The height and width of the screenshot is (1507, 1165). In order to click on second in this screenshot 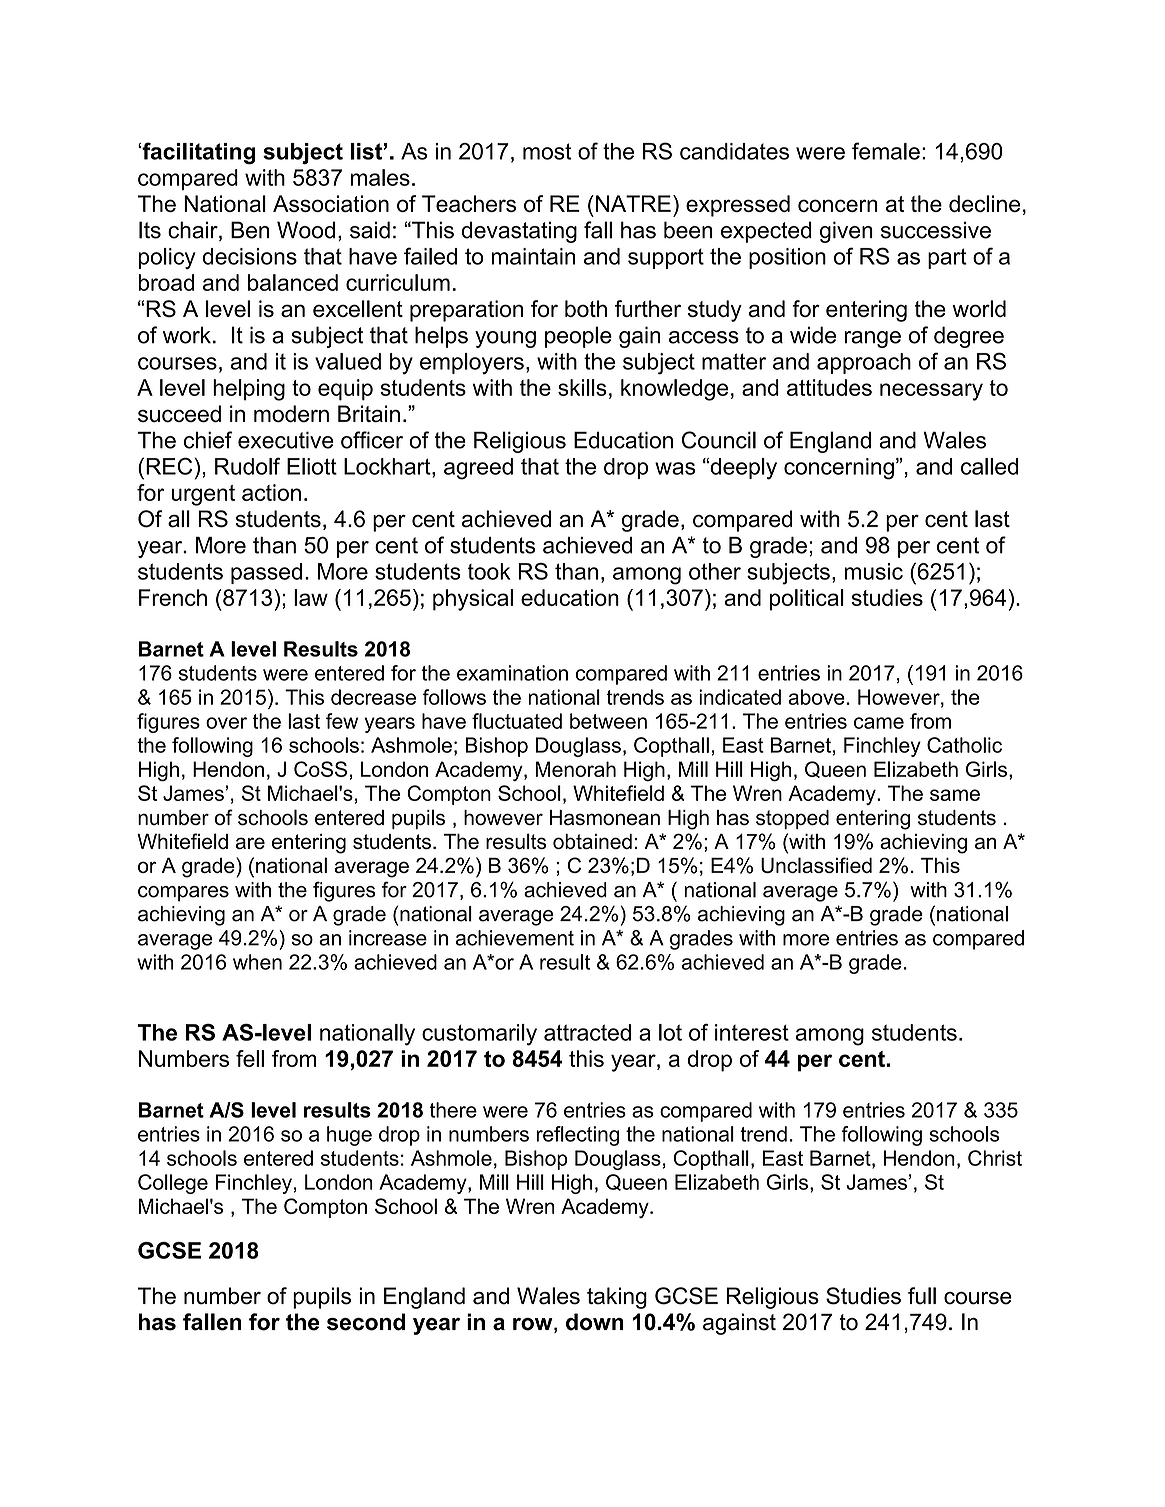, I will do `click(366, 1322)`.
